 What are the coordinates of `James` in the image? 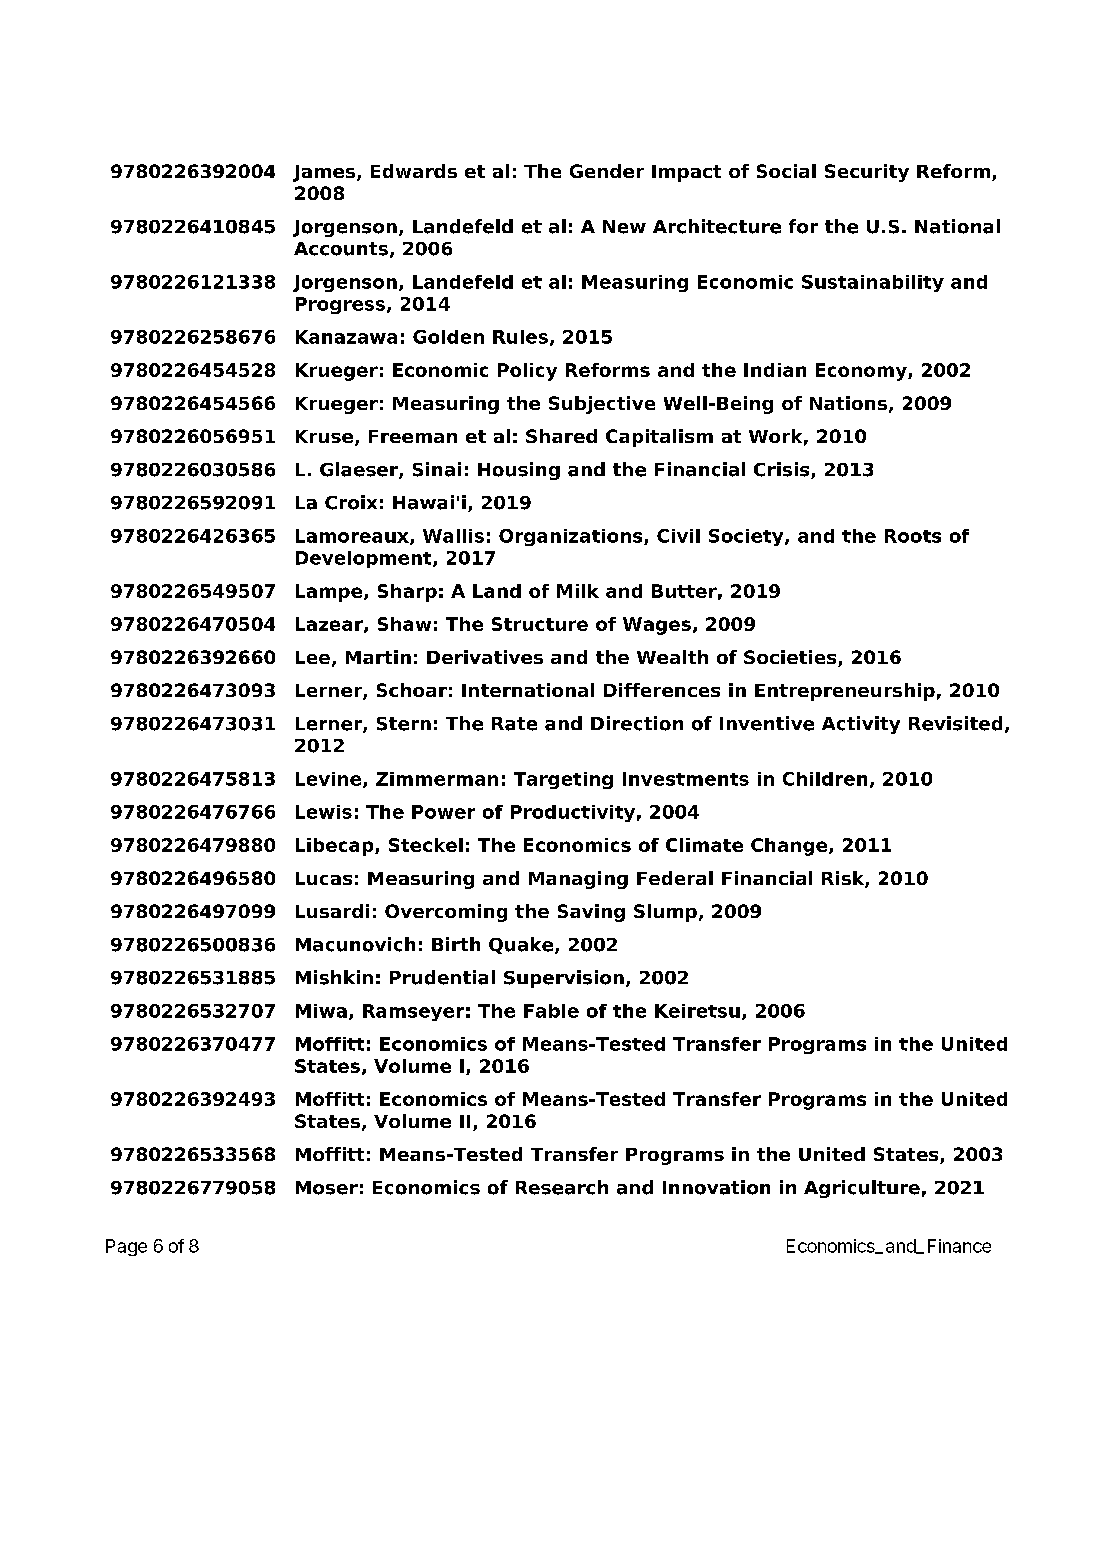 It's located at (324, 173).
